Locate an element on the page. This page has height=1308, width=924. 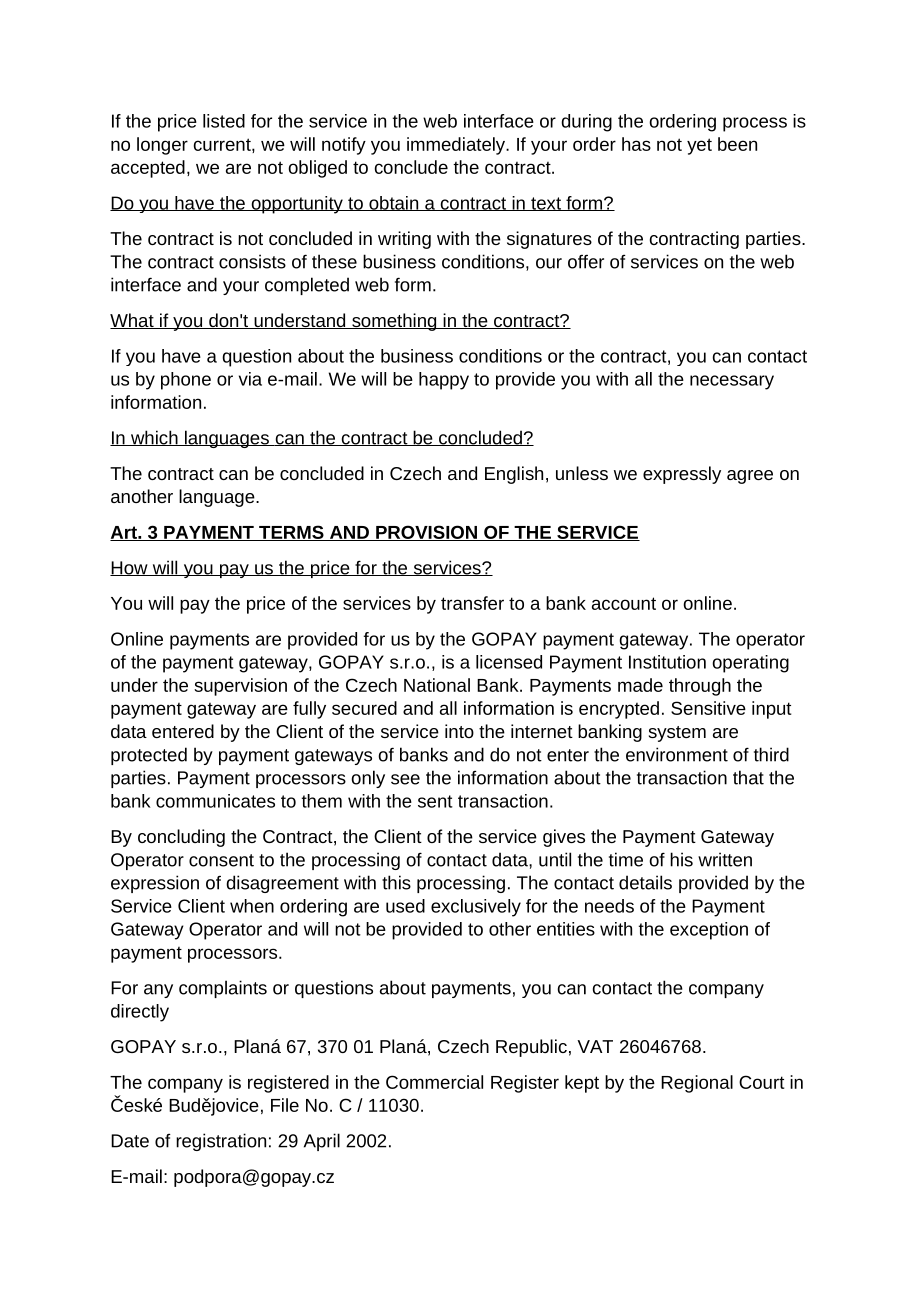
exclusively is located at coordinates (476, 908).
